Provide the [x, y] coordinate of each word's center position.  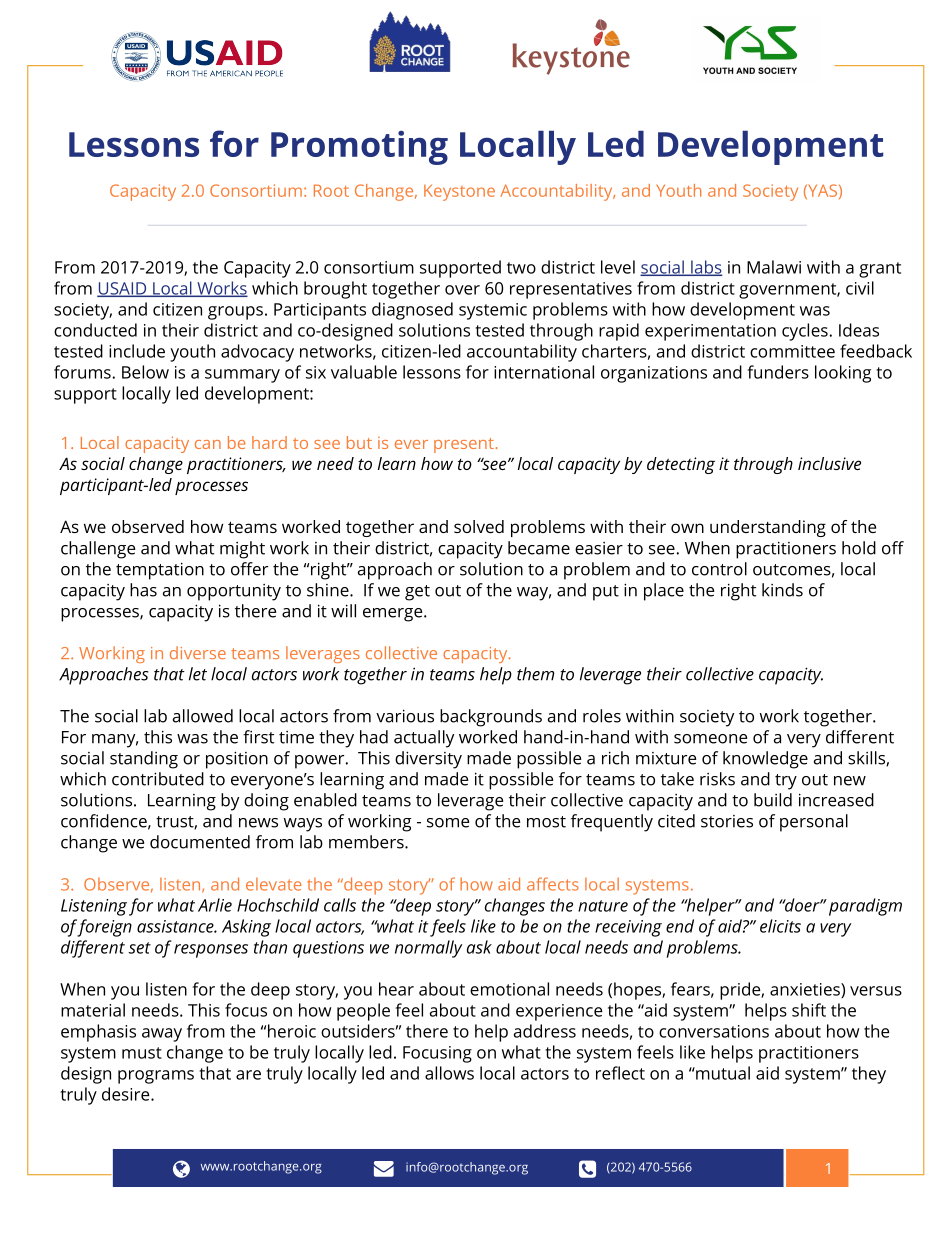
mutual [722, 1073]
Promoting [359, 148]
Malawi [774, 267]
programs [156, 1077]
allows [449, 1073]
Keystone [459, 192]
